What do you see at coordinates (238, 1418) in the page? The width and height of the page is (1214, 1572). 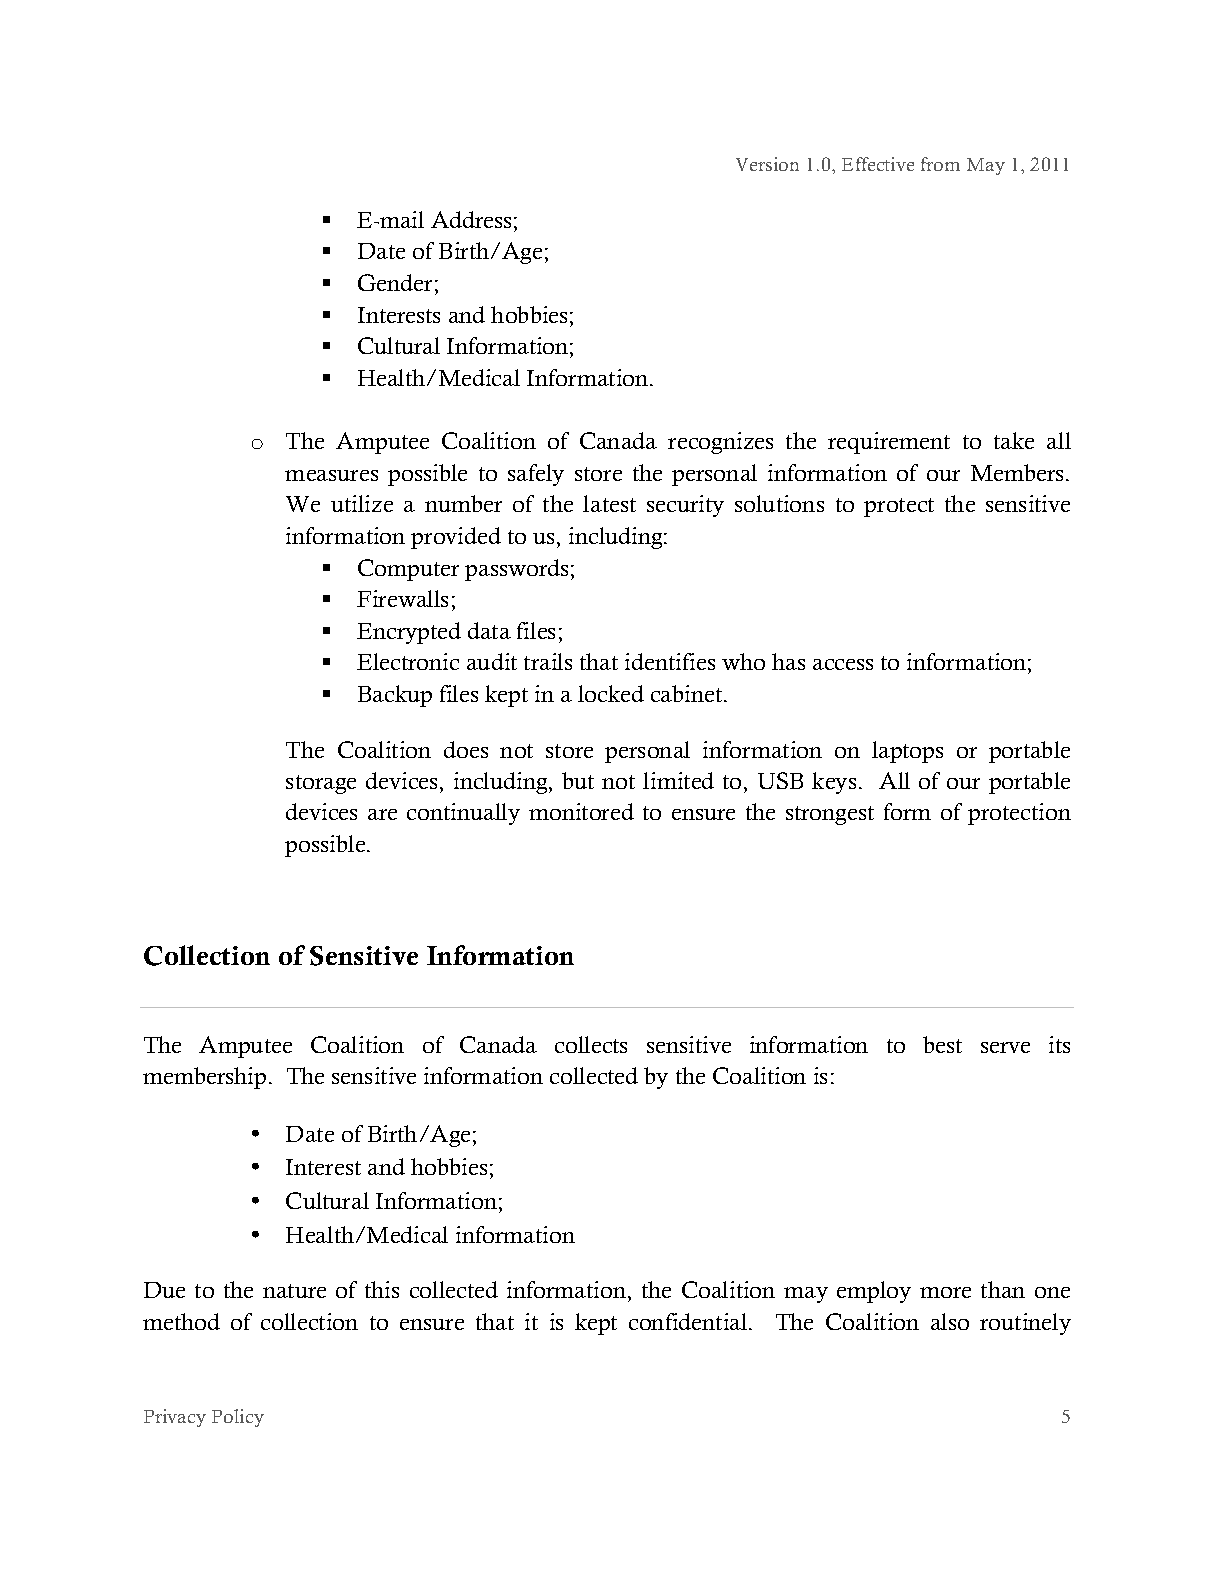 I see `Policy` at bounding box center [238, 1418].
